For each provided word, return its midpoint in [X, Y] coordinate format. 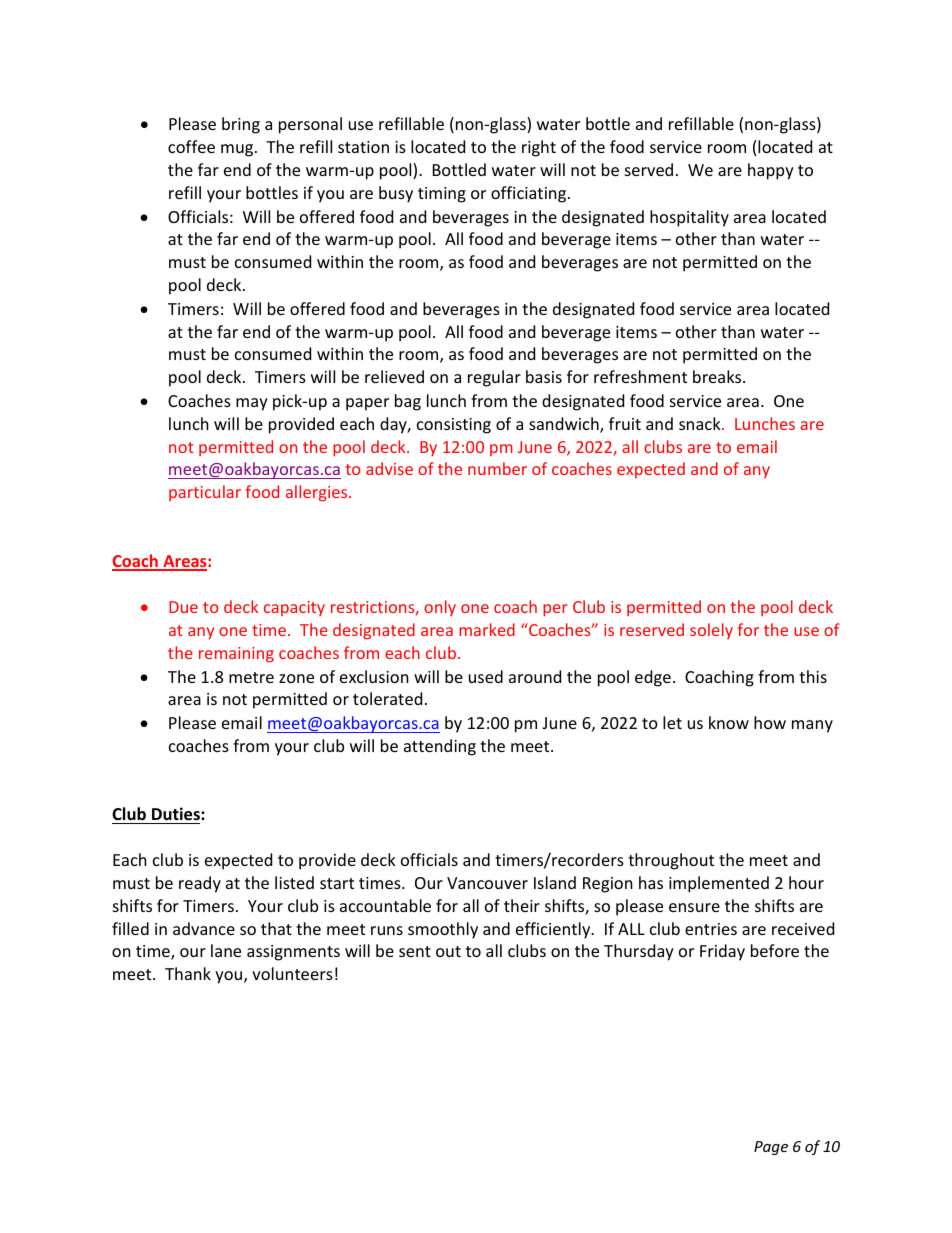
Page [771, 1148]
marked [487, 629]
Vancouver [487, 883]
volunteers [292, 973]
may [252, 404]
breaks [718, 376]
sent [415, 951]
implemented [719, 884]
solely [711, 631]
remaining [236, 655]
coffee [191, 146]
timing [442, 195]
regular [494, 378]
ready [200, 884]
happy [771, 171]
